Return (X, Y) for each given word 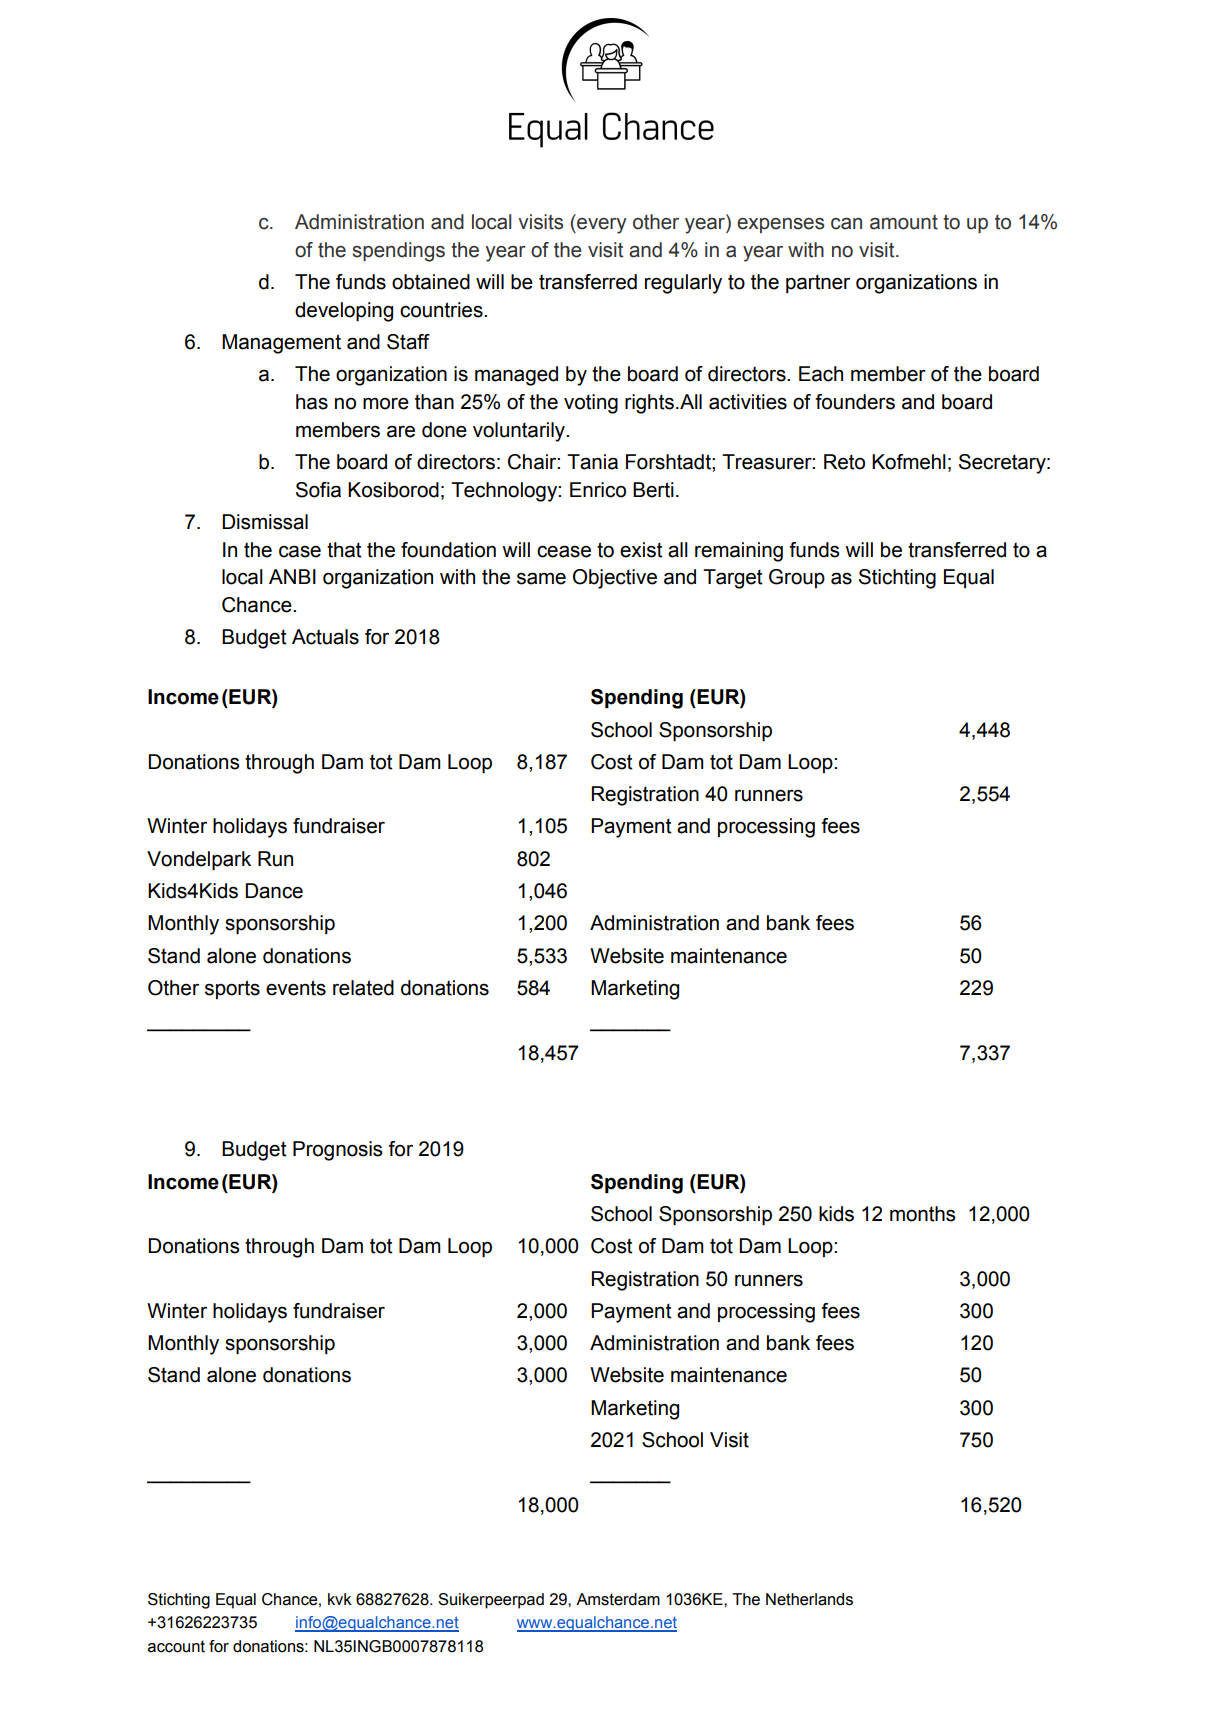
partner (818, 283)
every (601, 226)
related (363, 988)
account (176, 1646)
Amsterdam (618, 1599)
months (923, 1214)
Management (281, 344)
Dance (274, 891)
